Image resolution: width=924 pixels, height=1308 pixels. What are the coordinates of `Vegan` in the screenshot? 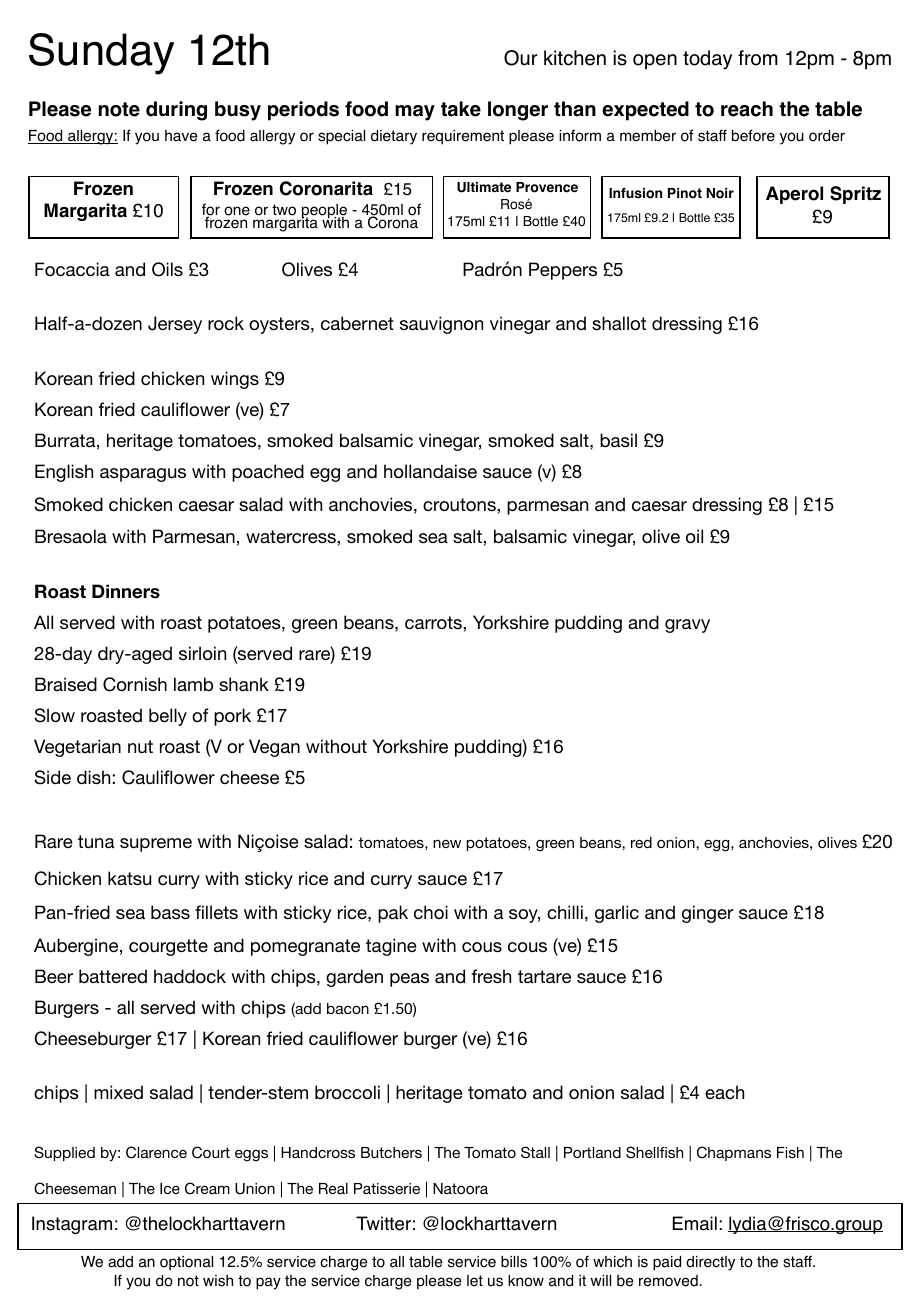 It's located at (274, 748).
